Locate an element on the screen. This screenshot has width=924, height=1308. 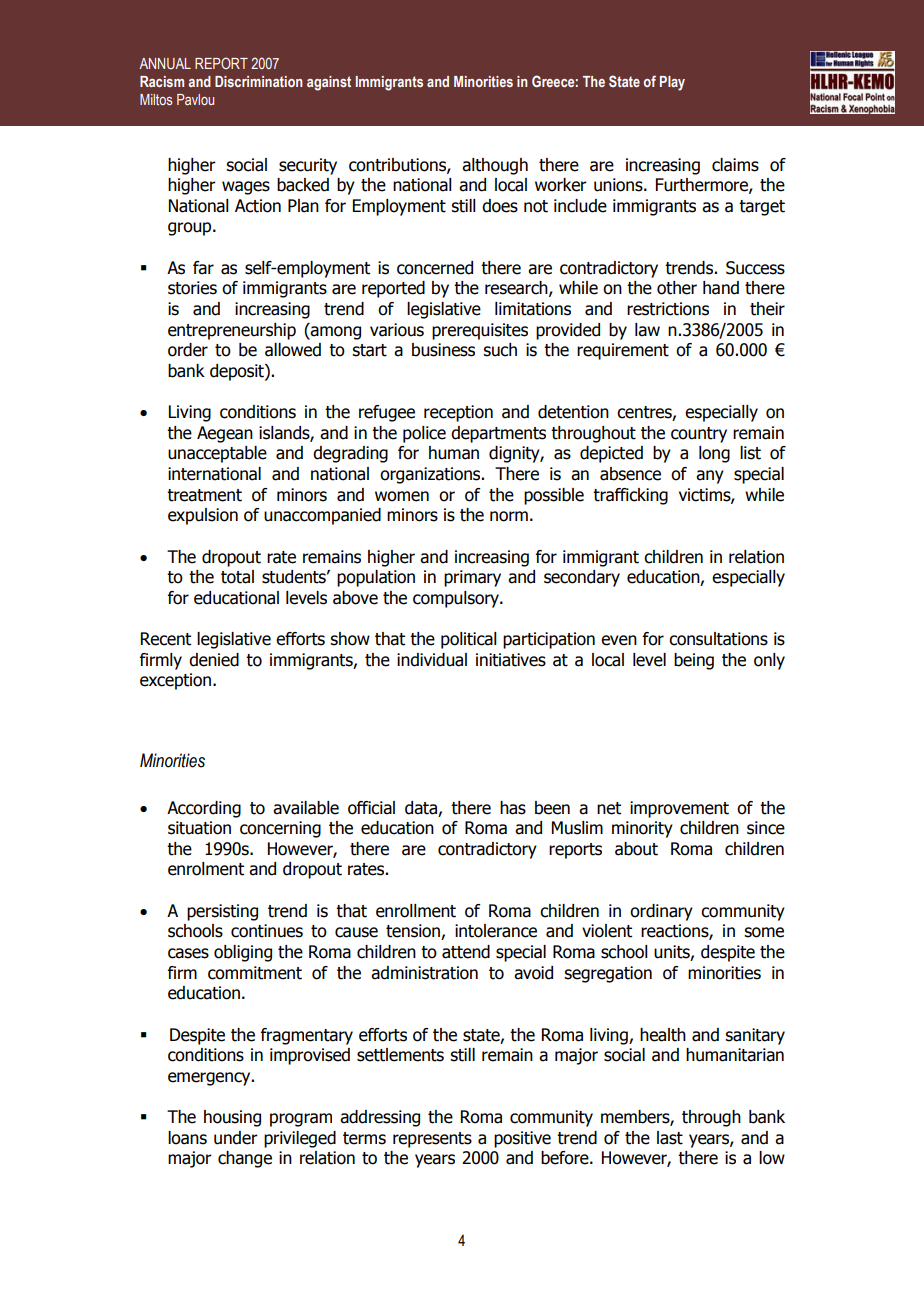
Discrimination is located at coordinates (259, 81).
